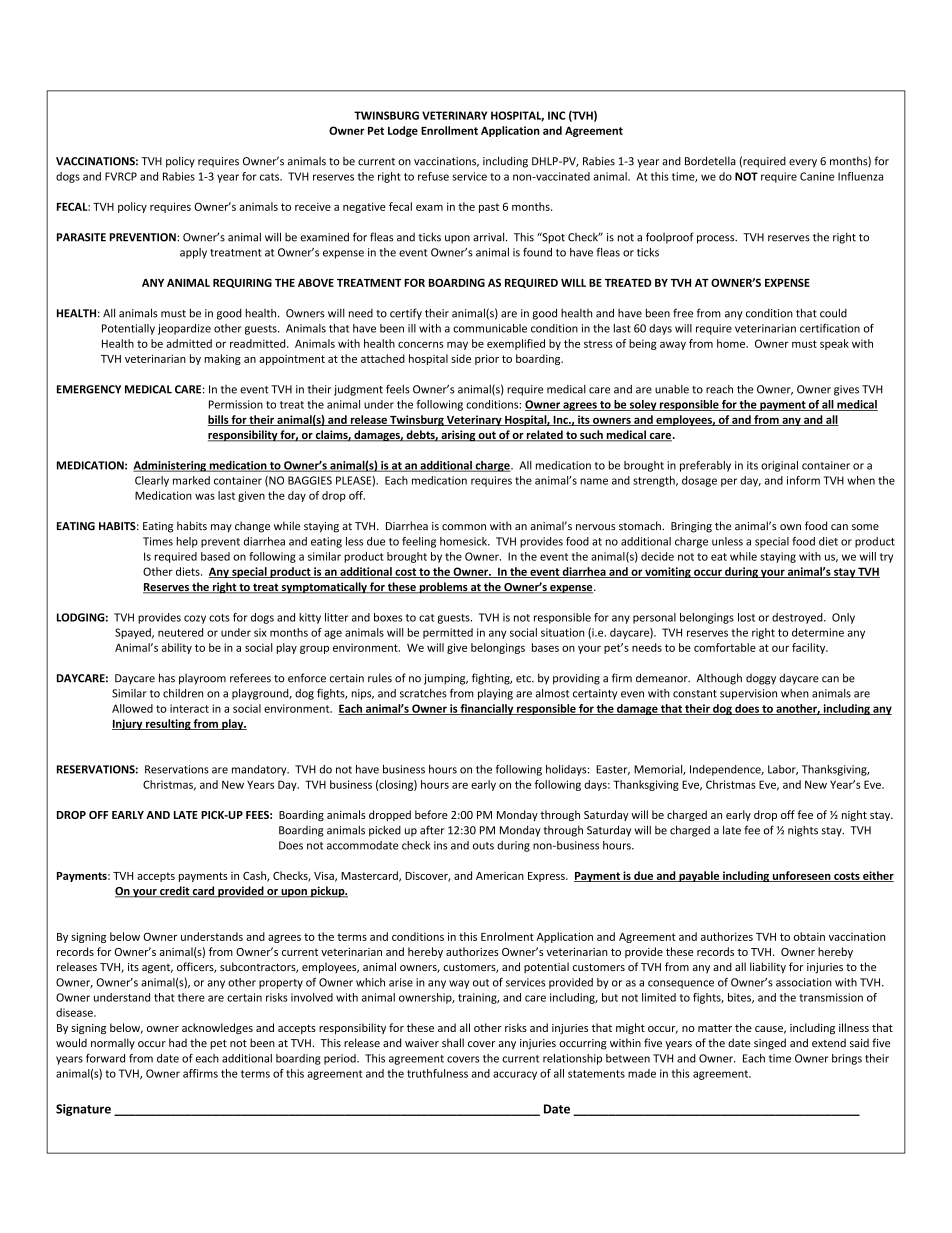 This image has height=1233, width=952. What do you see at coordinates (433, 176) in the image?
I see `refuse` at bounding box center [433, 176].
